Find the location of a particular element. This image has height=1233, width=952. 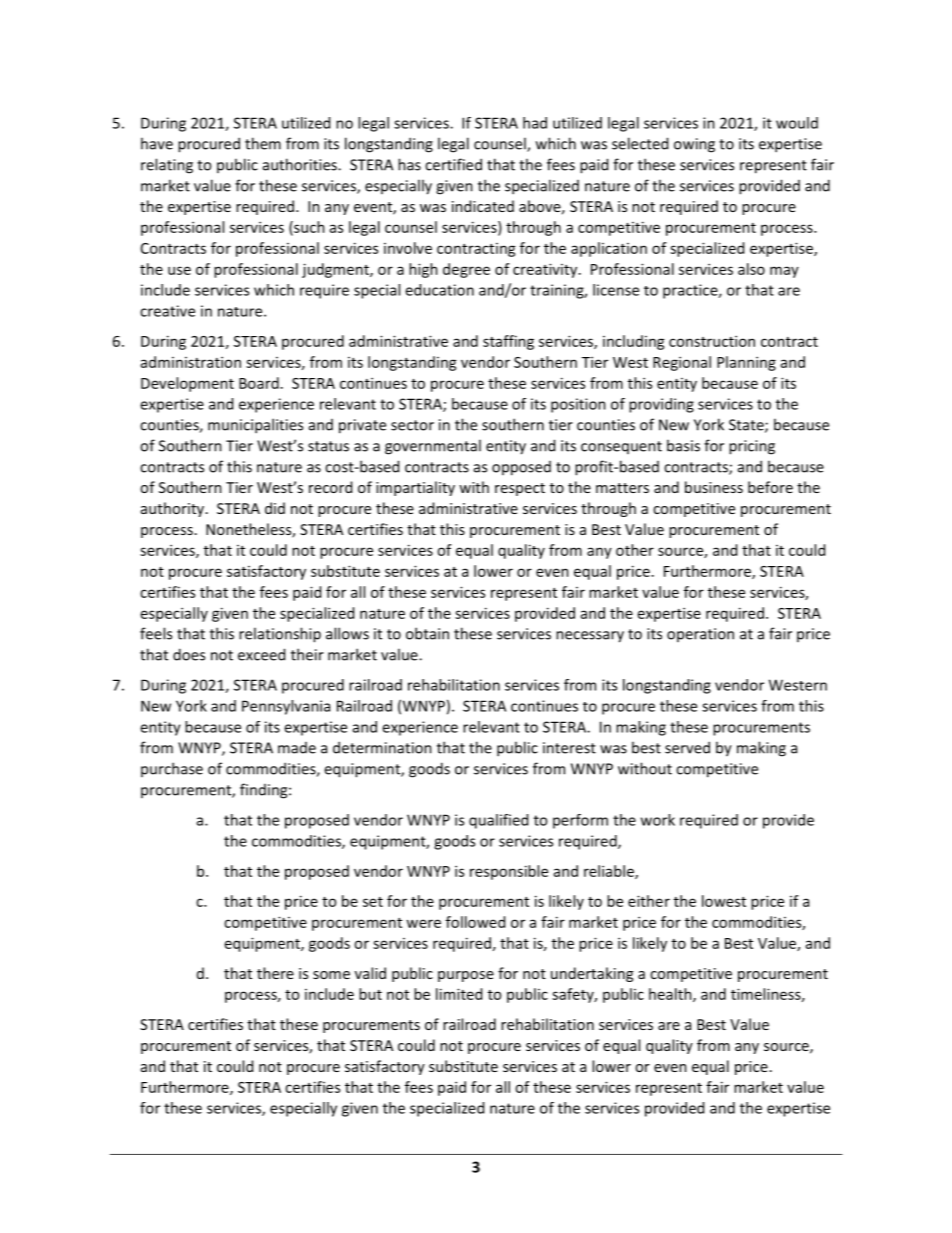

them is located at coordinates (263, 143).
